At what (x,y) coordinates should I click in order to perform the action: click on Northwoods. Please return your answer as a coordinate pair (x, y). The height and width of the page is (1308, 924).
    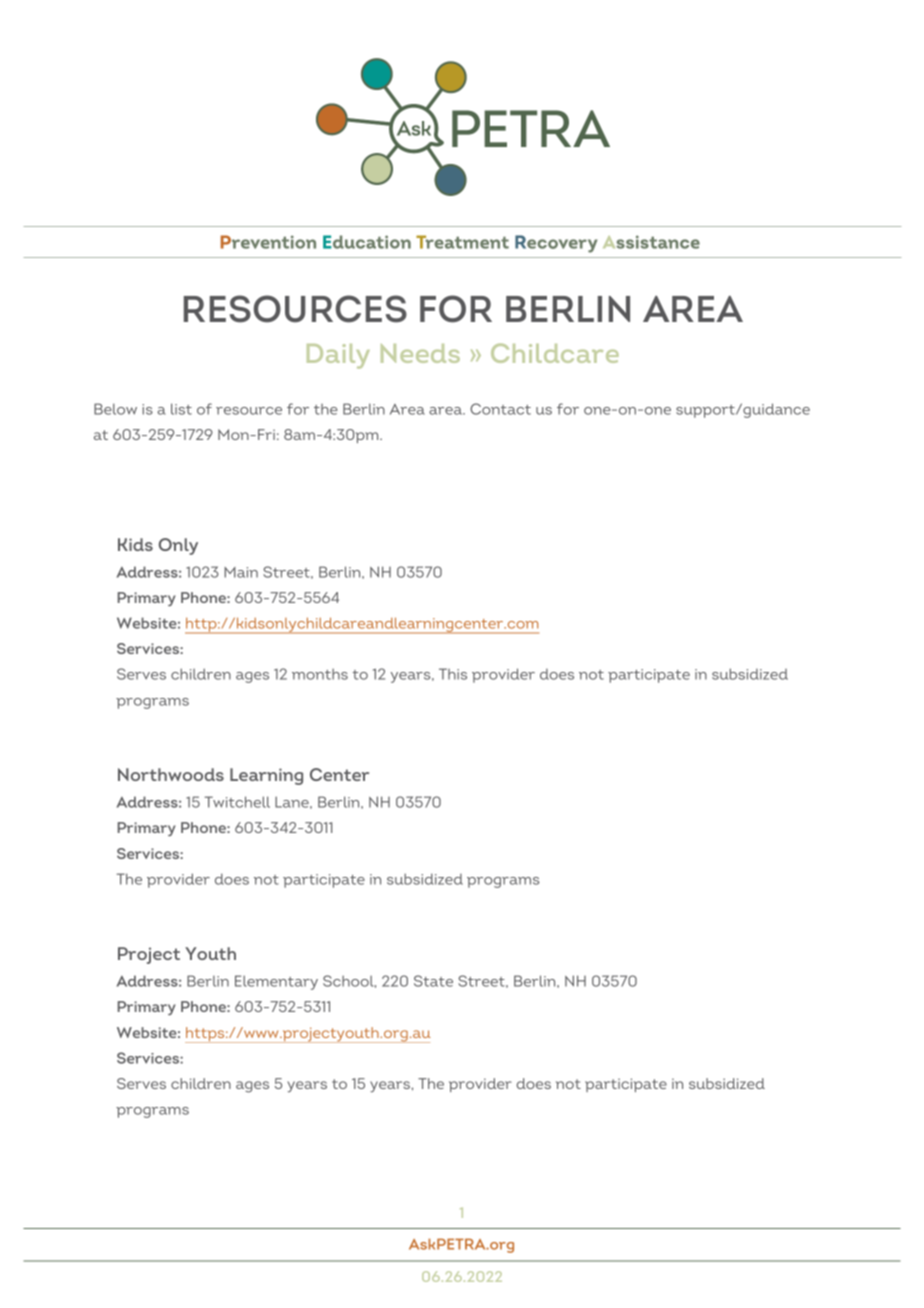
    Looking at the image, I should click on (171, 774).
